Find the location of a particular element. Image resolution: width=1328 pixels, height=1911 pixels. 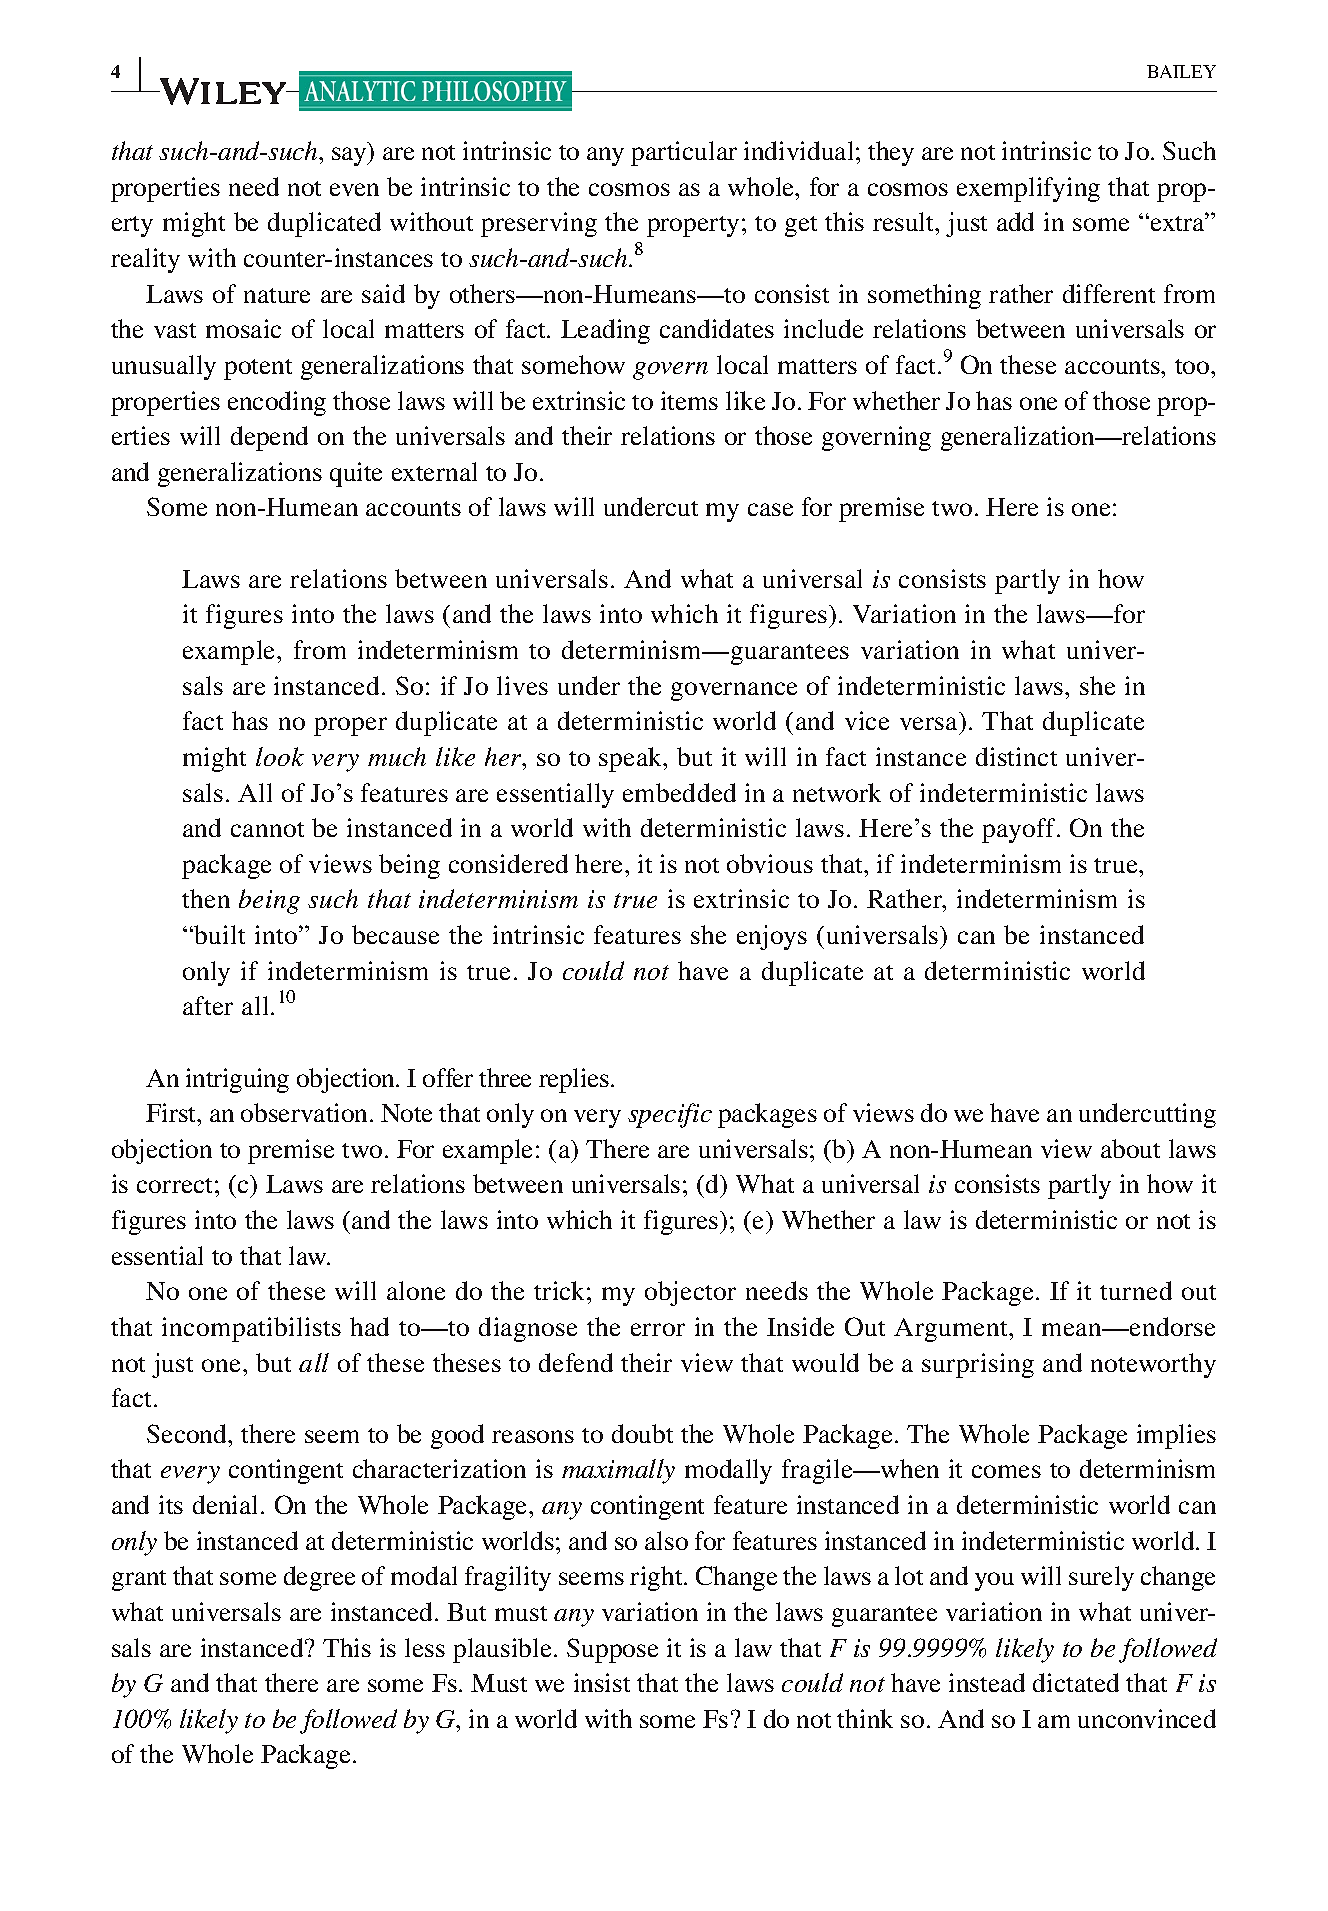

observation is located at coordinates (306, 1112).
